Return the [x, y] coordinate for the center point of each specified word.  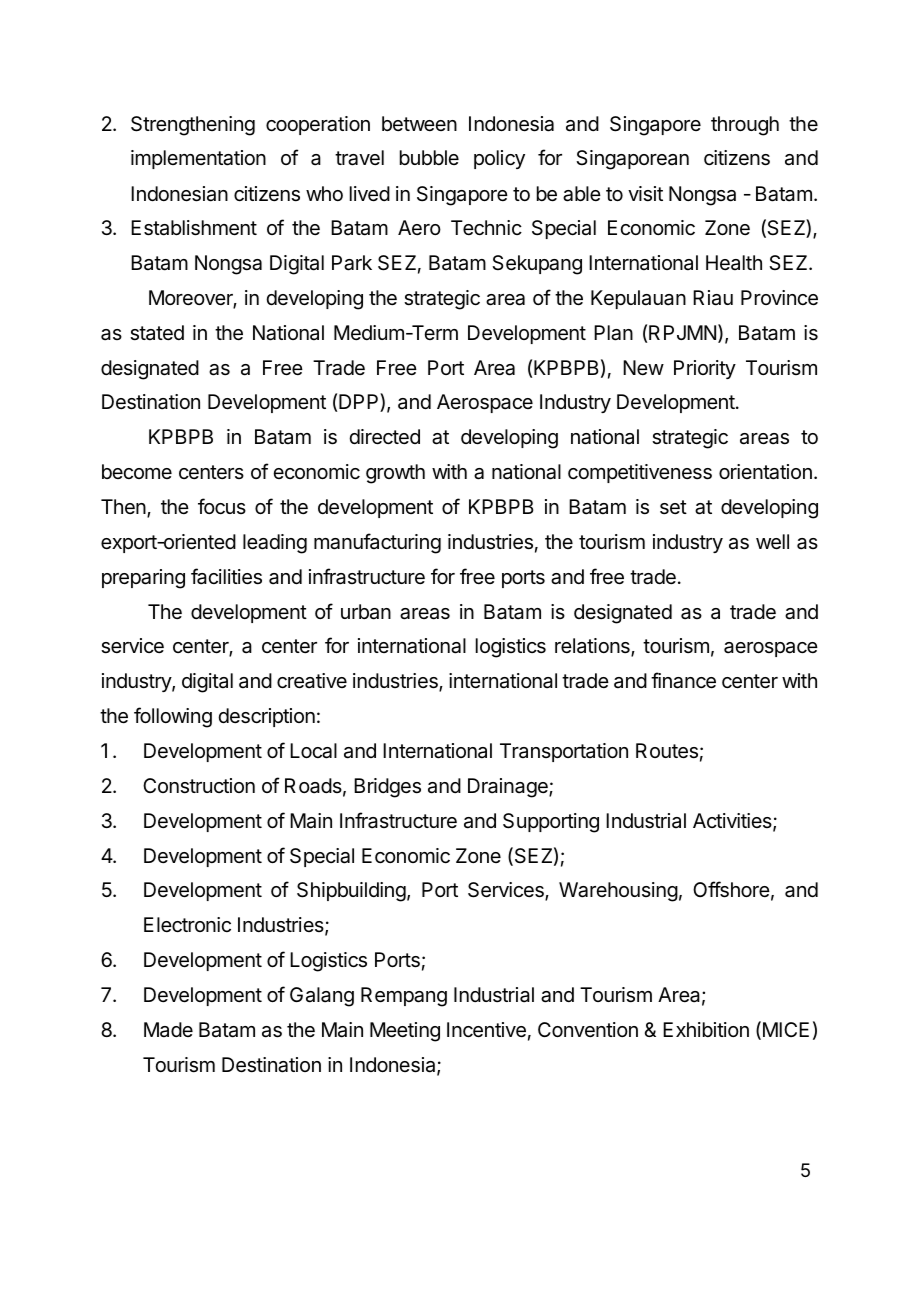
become [137, 471]
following [173, 717]
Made [168, 1030]
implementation [198, 159]
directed [384, 437]
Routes [667, 751]
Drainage [509, 788]
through [745, 126]
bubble [429, 157]
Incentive [486, 1030]
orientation [765, 472]
